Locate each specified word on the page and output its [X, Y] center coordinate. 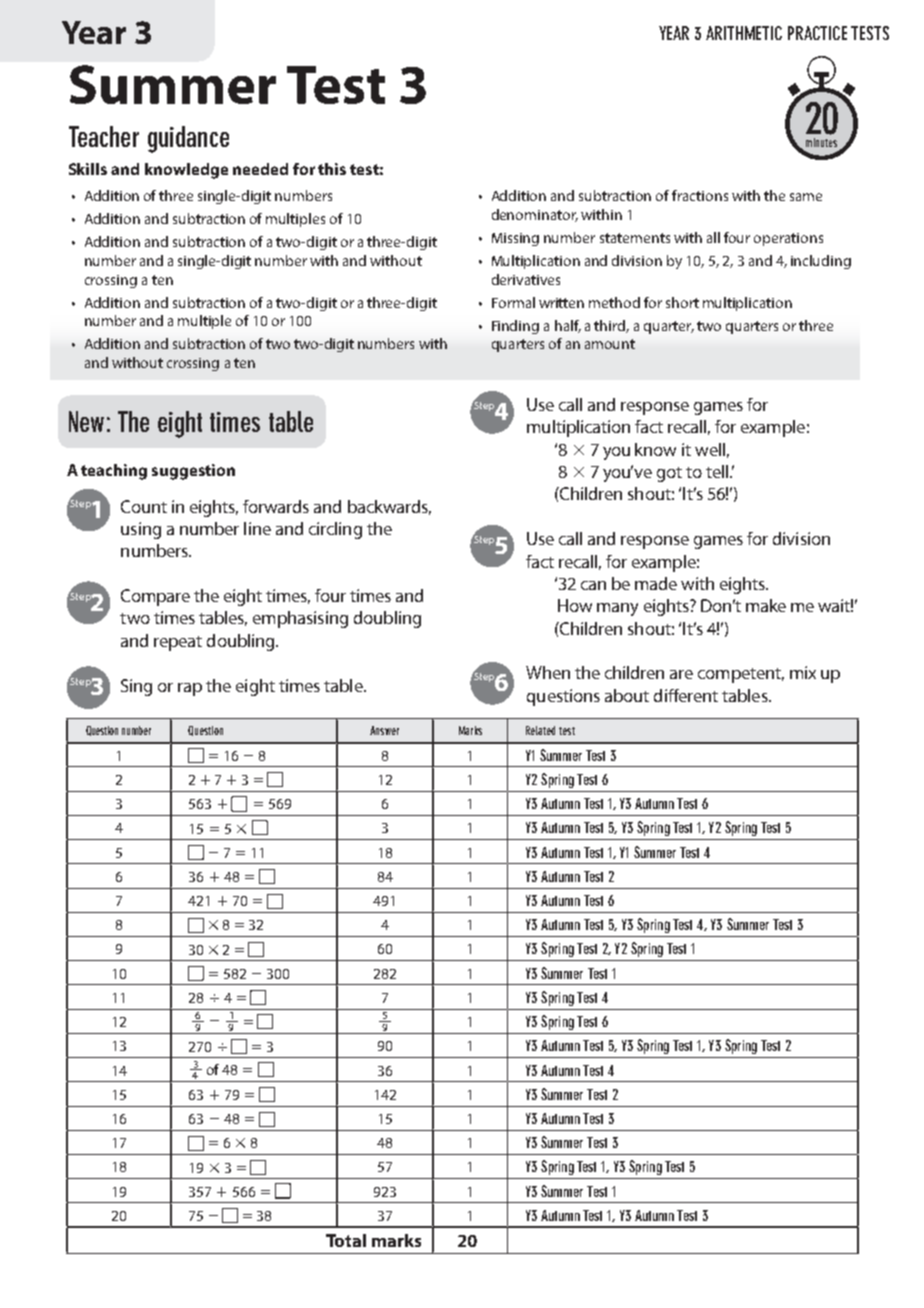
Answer [384, 730]
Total [346, 1240]
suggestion [193, 472]
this [332, 169]
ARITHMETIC [744, 33]
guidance [188, 139]
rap [190, 689]
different [686, 695]
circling [335, 530]
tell [718, 471]
